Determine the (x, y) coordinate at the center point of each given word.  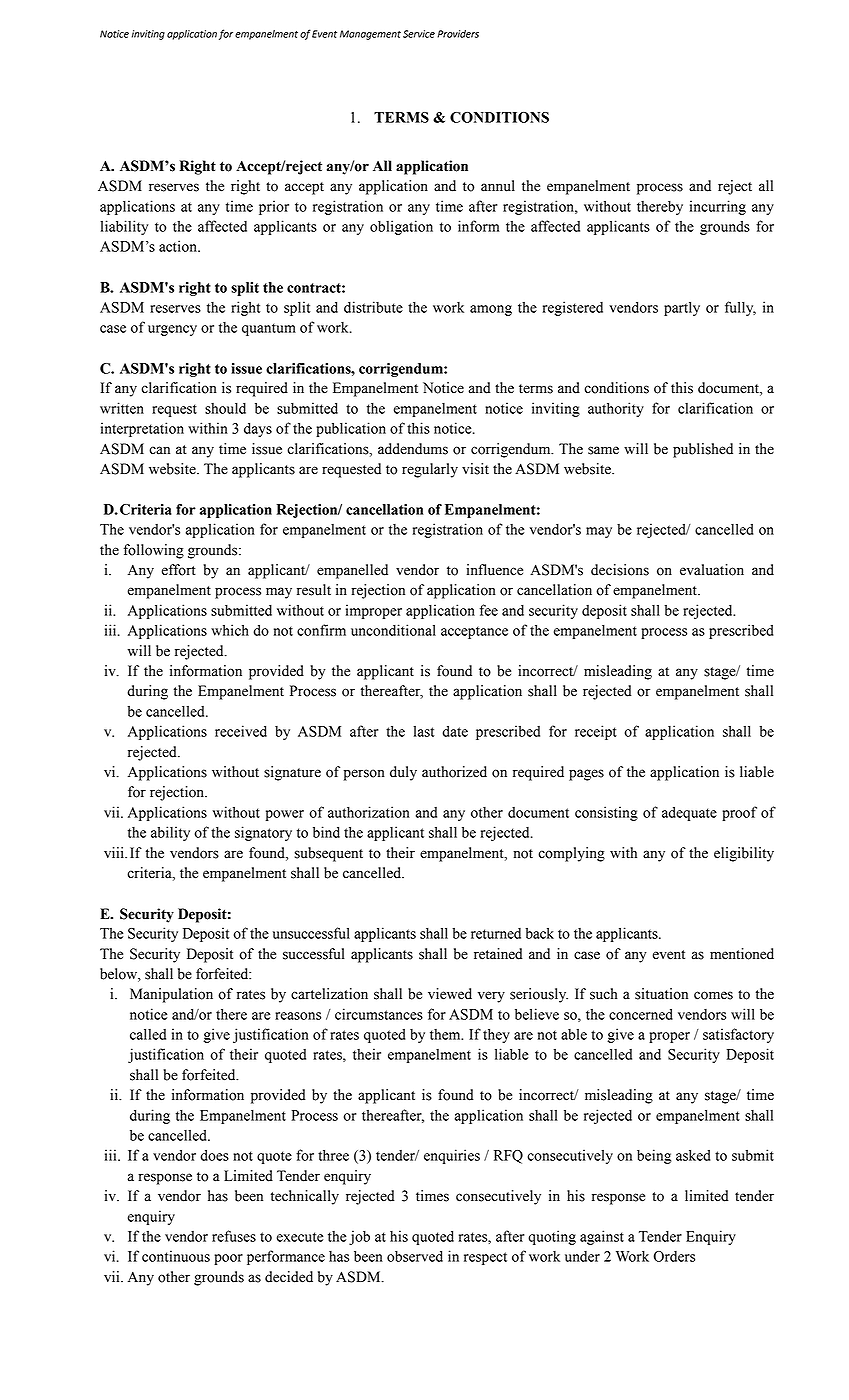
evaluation (712, 570)
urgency (172, 330)
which (230, 630)
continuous (176, 1256)
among (491, 310)
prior (274, 207)
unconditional (393, 630)
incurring (718, 207)
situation (661, 994)
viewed (450, 994)
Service (419, 34)
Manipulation (171, 995)
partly (682, 308)
